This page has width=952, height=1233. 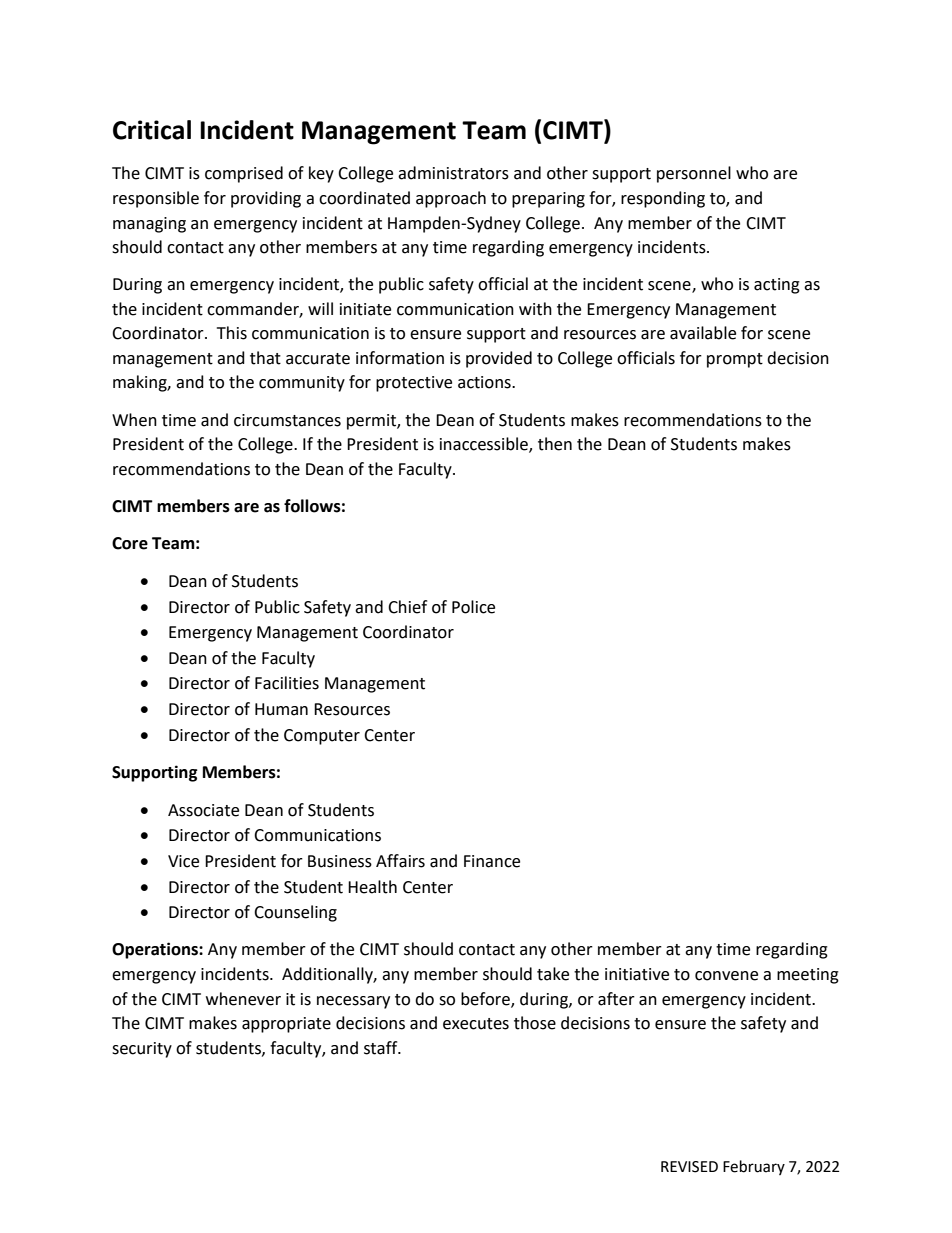 I want to click on comprised, so click(x=244, y=174).
